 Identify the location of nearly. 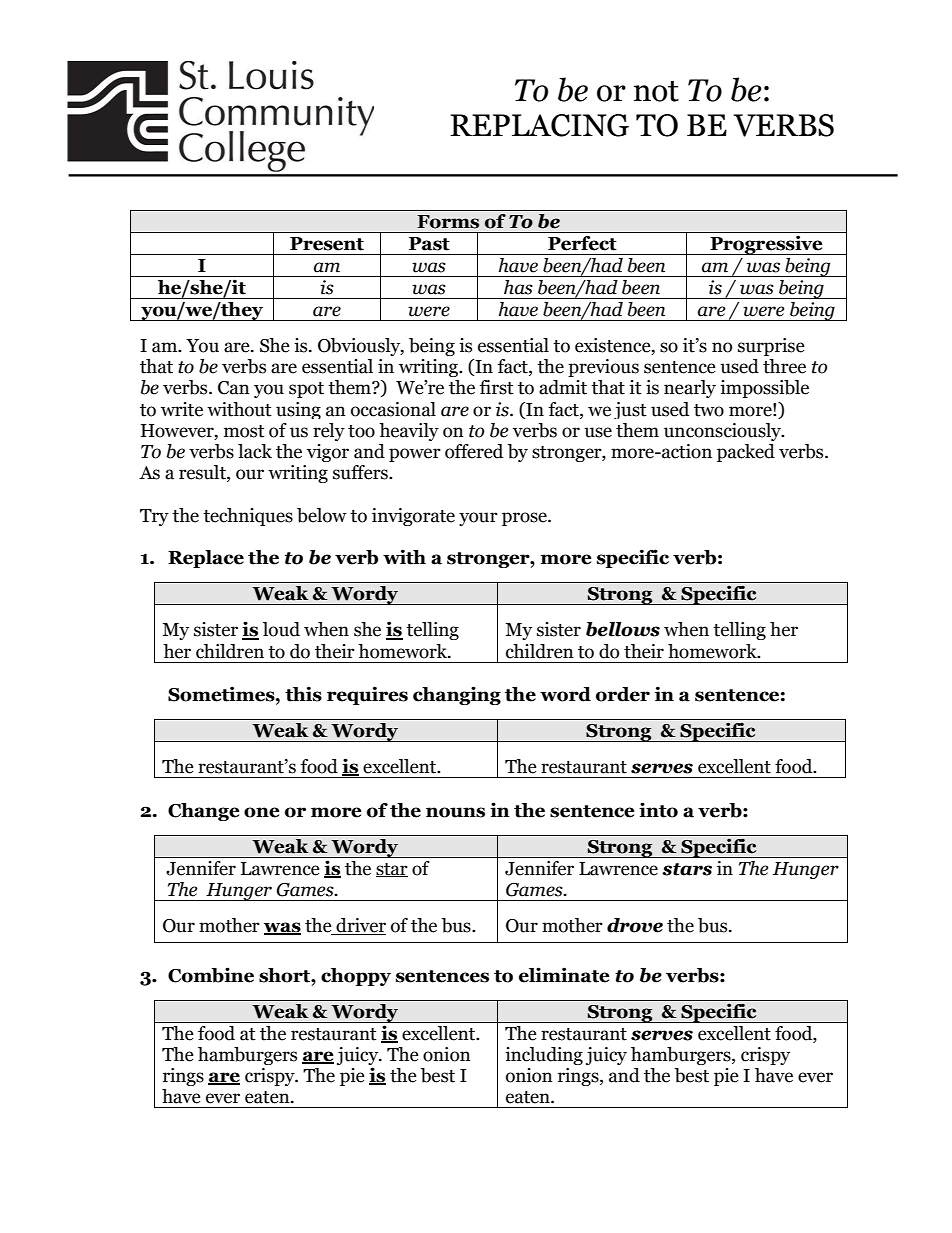
(690, 389).
